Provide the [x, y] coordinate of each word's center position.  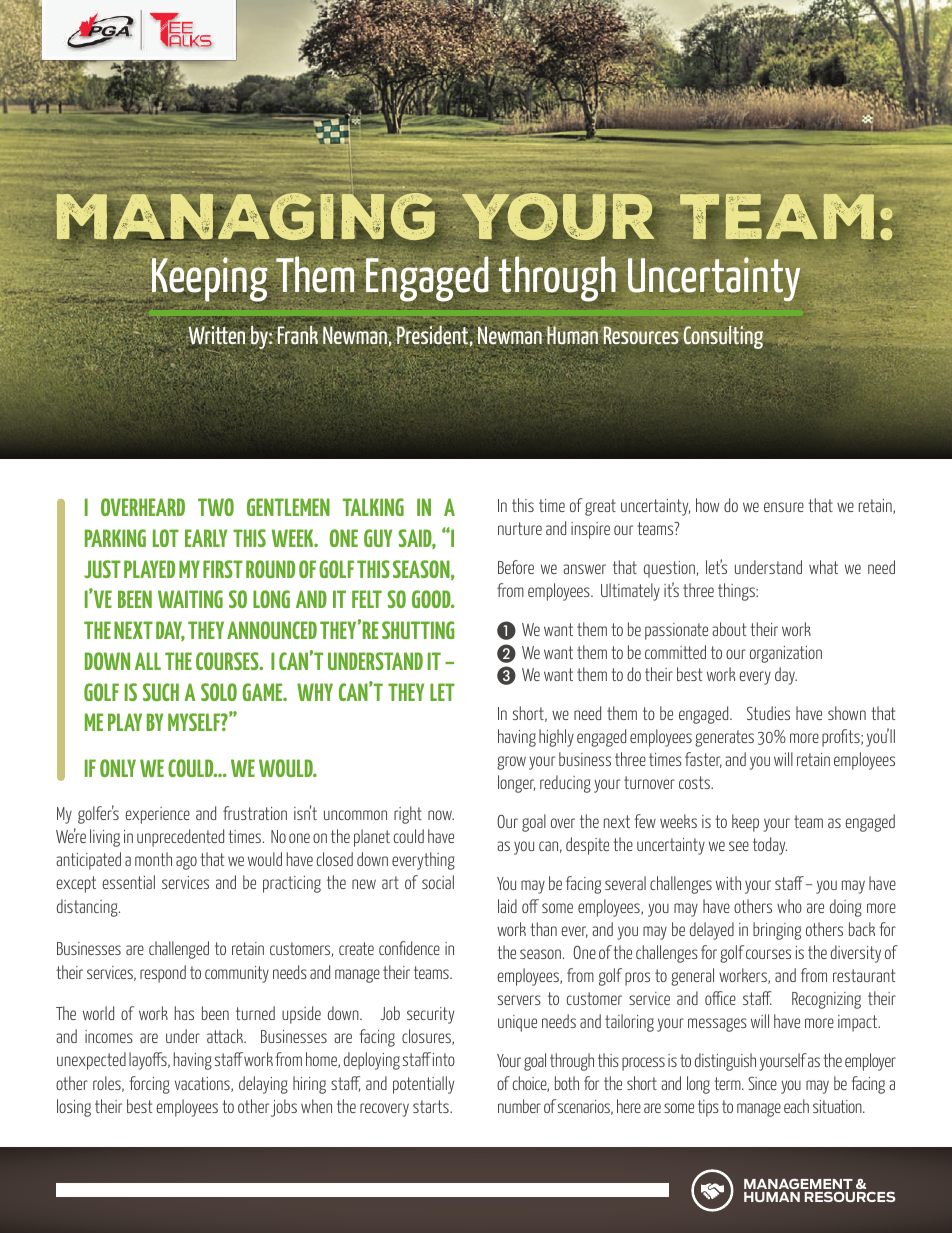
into [444, 1059]
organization [786, 654]
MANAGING [245, 217]
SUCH [161, 692]
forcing [150, 1085]
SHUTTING [418, 630]
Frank [298, 335]
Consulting [723, 337]
